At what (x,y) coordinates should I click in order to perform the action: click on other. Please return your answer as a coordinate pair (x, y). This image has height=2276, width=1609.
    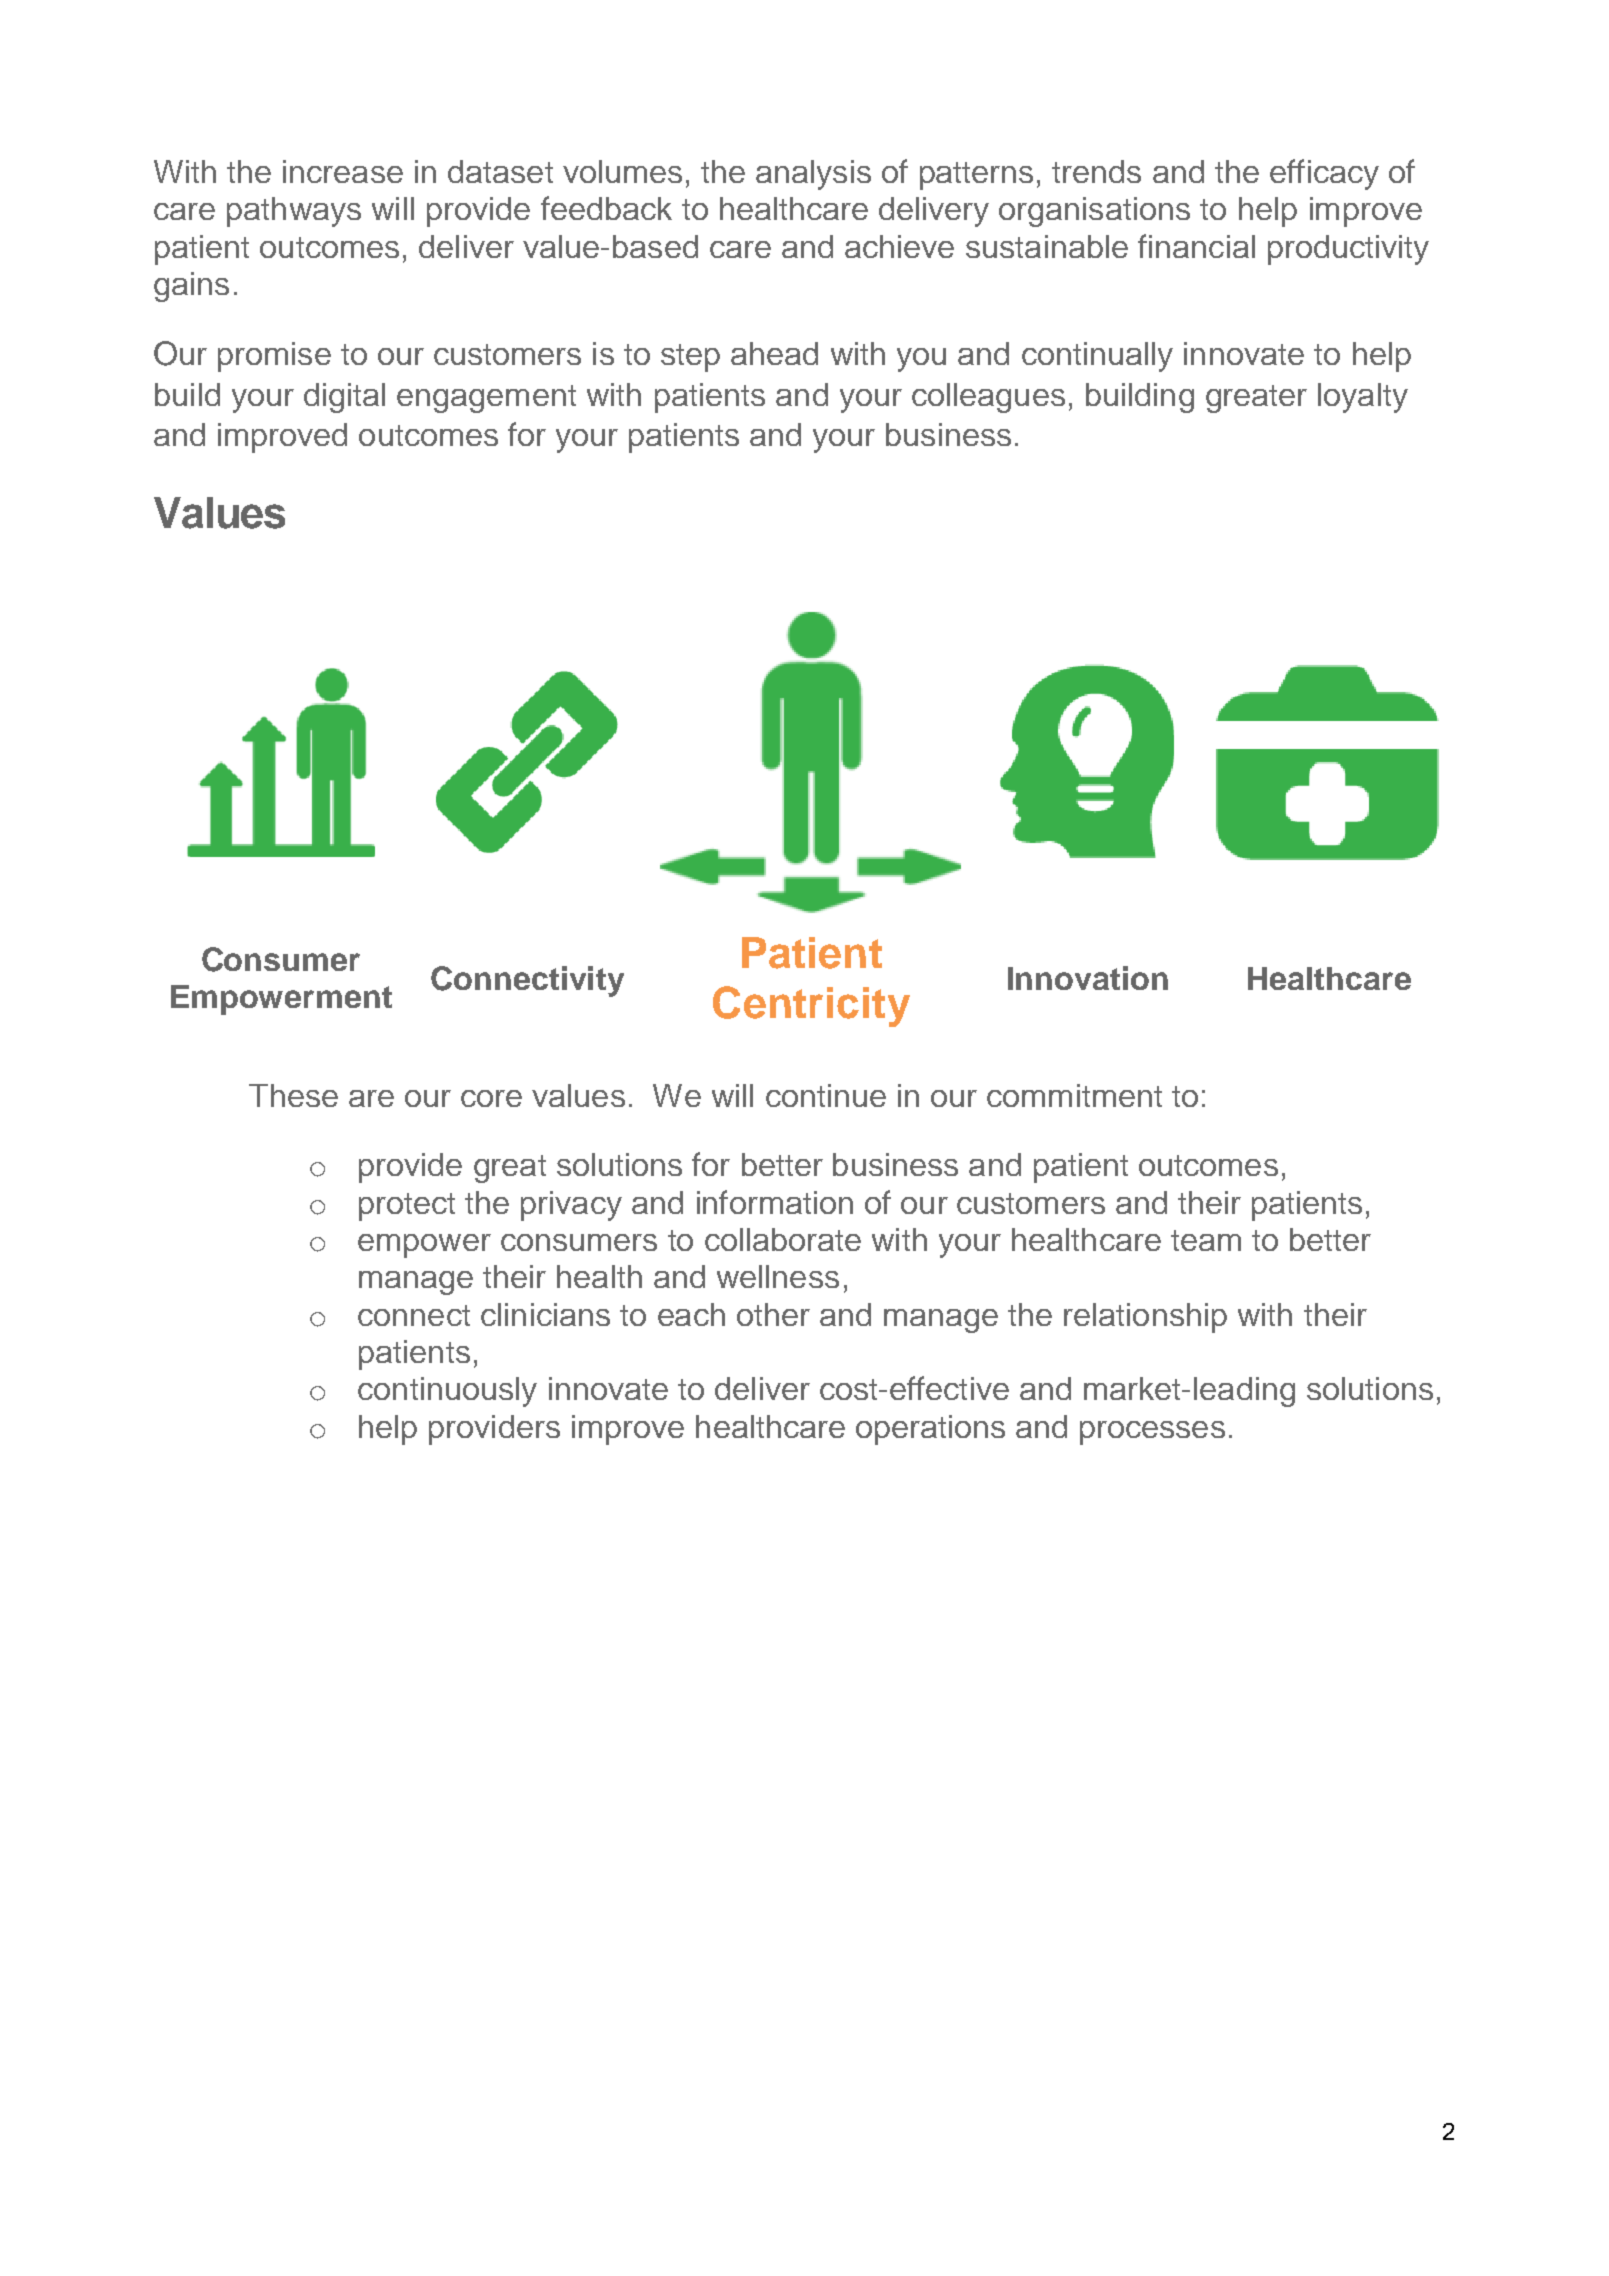
    Looking at the image, I should click on (773, 1314).
